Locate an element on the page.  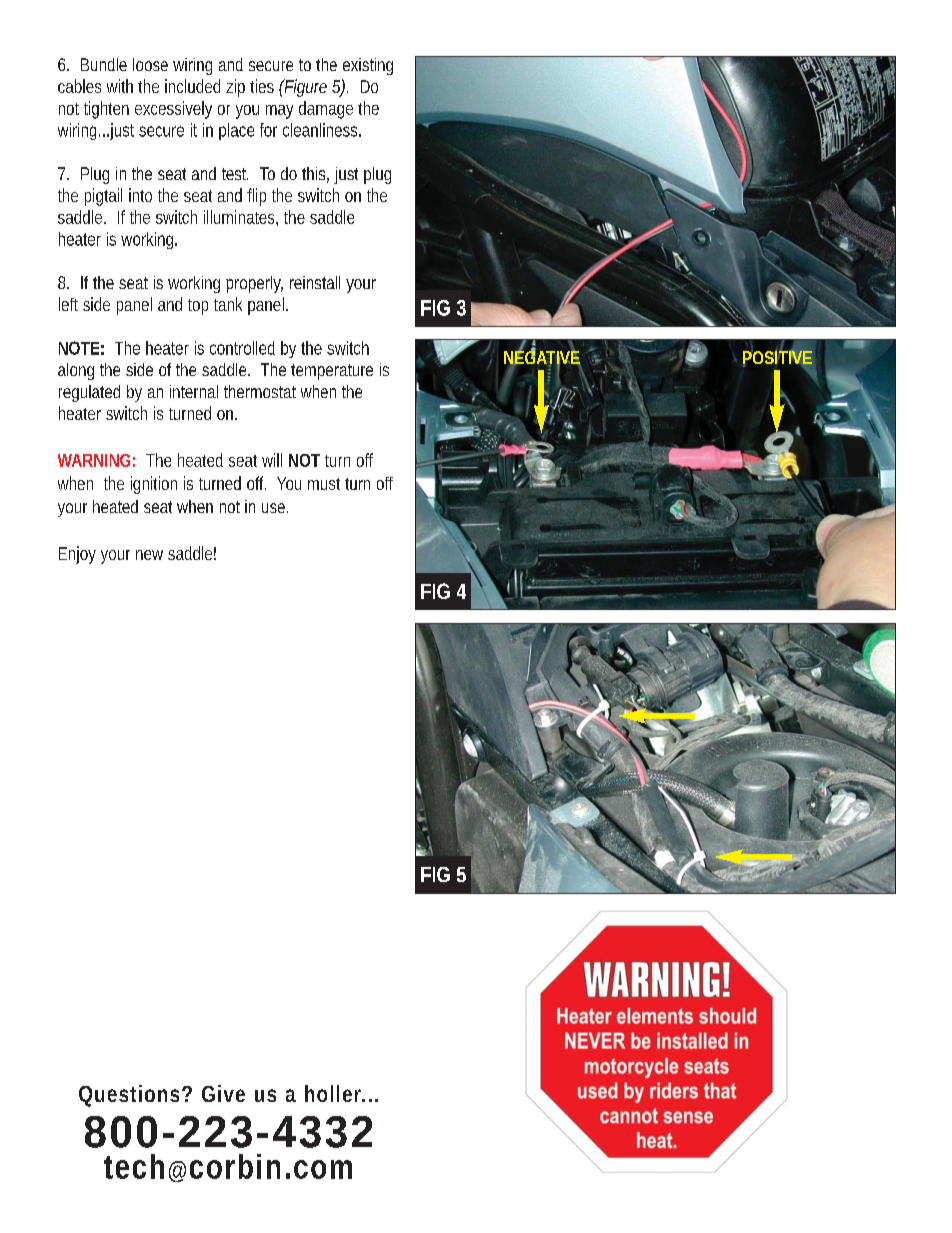
tighten is located at coordinates (106, 110).
